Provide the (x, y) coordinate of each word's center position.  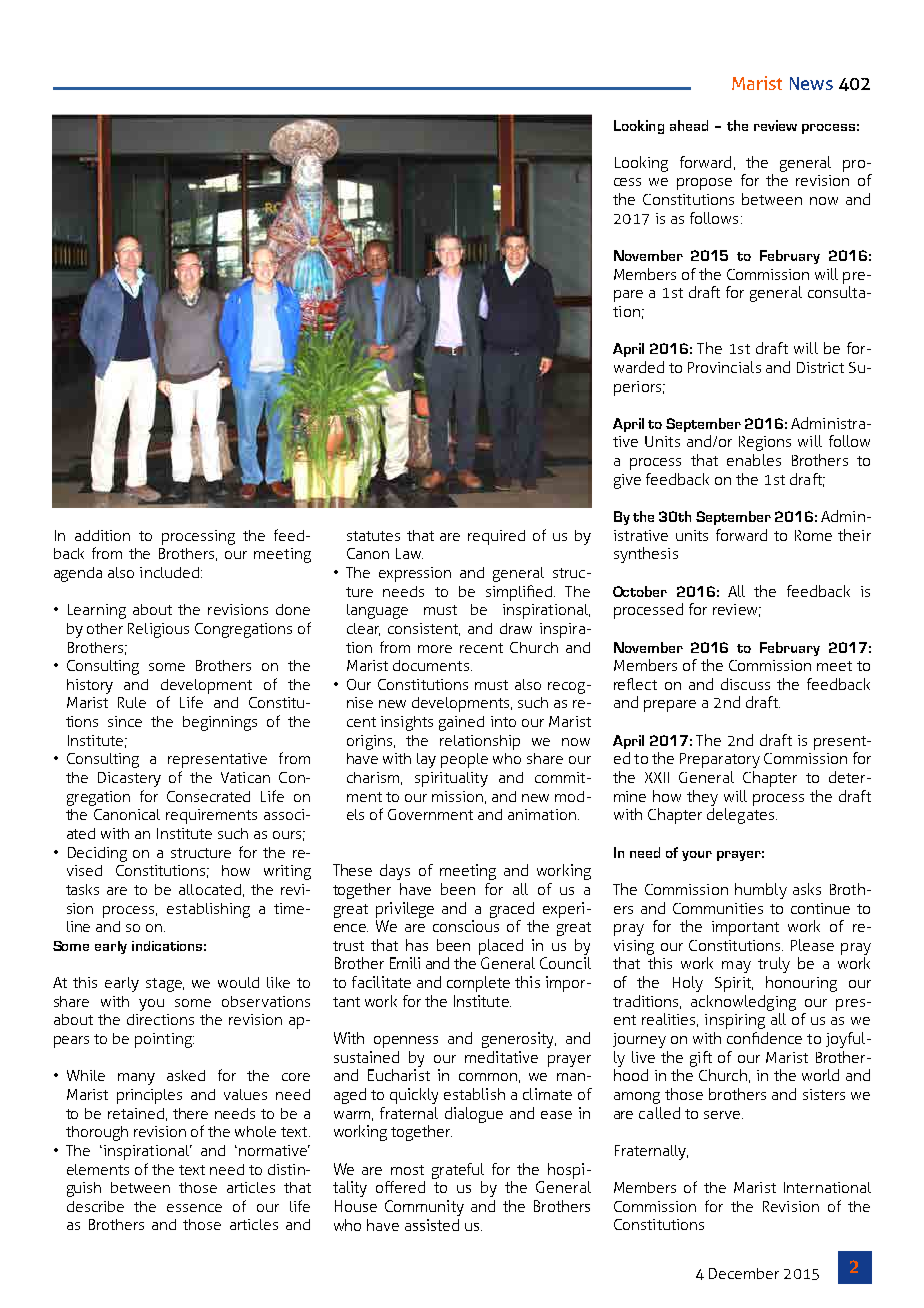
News (811, 83)
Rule (132, 702)
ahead (689, 125)
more (435, 649)
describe (95, 1206)
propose (704, 184)
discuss (745, 684)
